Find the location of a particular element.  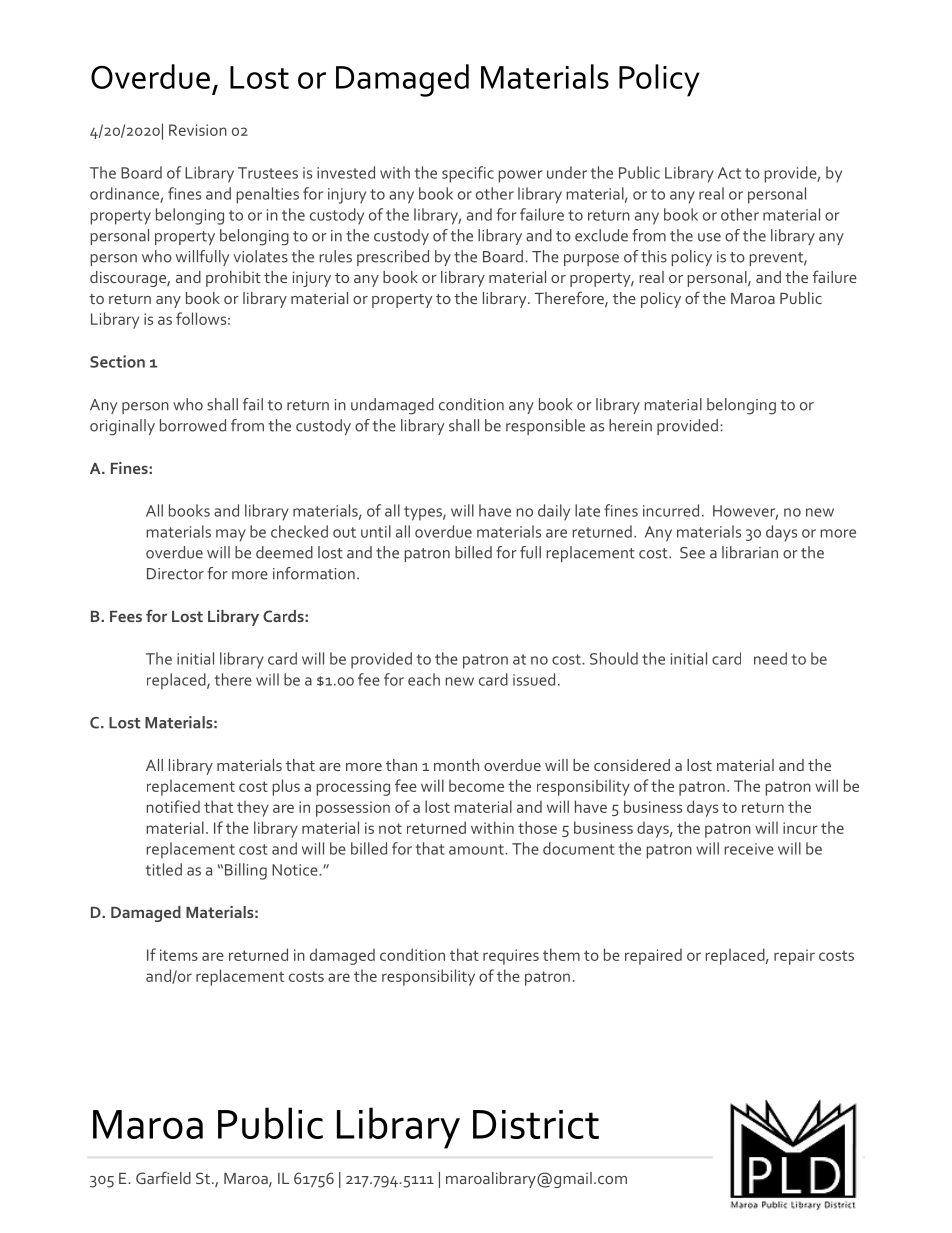

considered is located at coordinates (632, 765).
